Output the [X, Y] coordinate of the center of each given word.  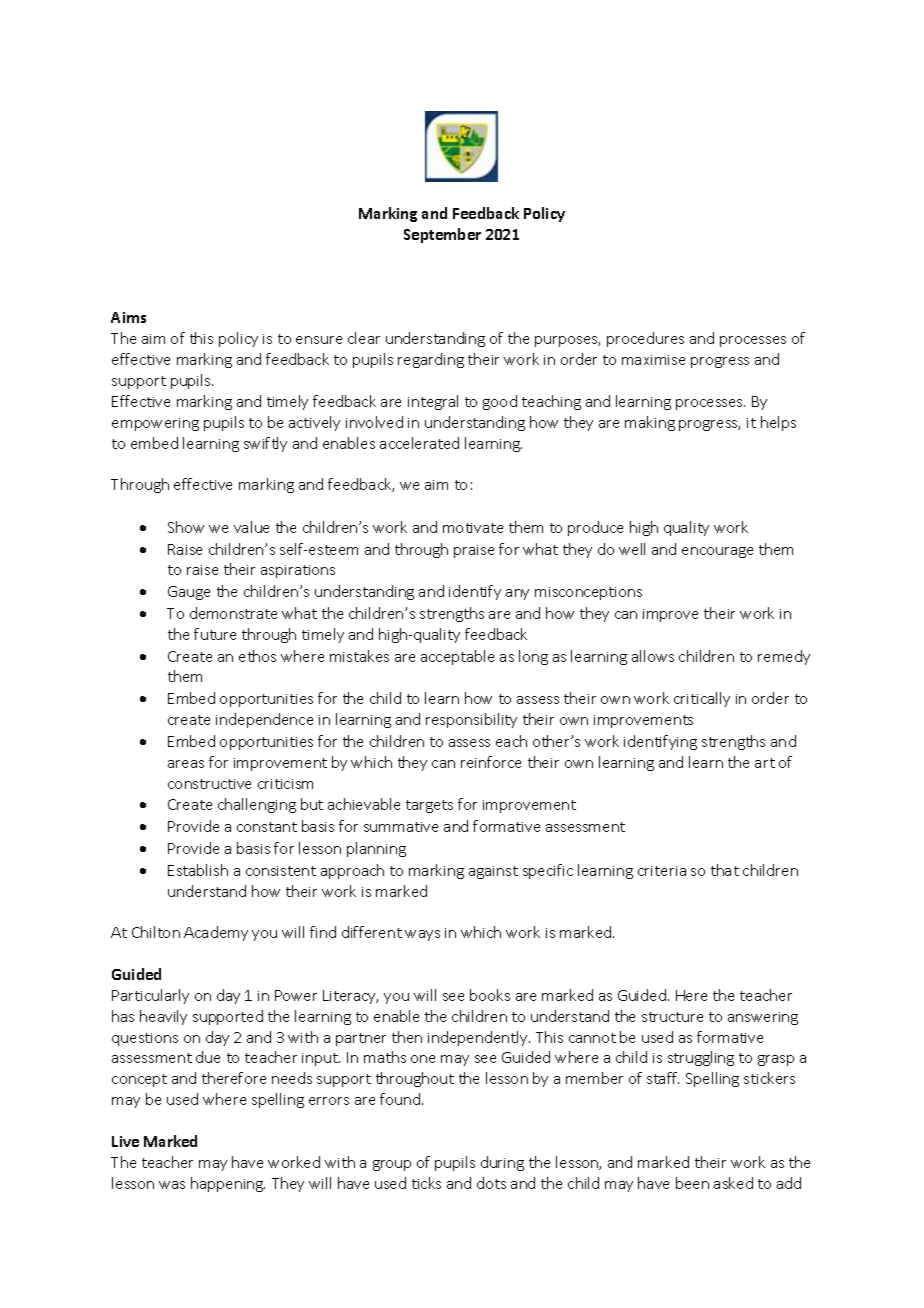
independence [264, 720]
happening [228, 1184]
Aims [128, 317]
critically [702, 699]
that [725, 870]
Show [186, 527]
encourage [717, 552]
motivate [473, 528]
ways [422, 935]
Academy [216, 933]
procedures [645, 339]
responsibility [471, 720]
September [442, 235]
